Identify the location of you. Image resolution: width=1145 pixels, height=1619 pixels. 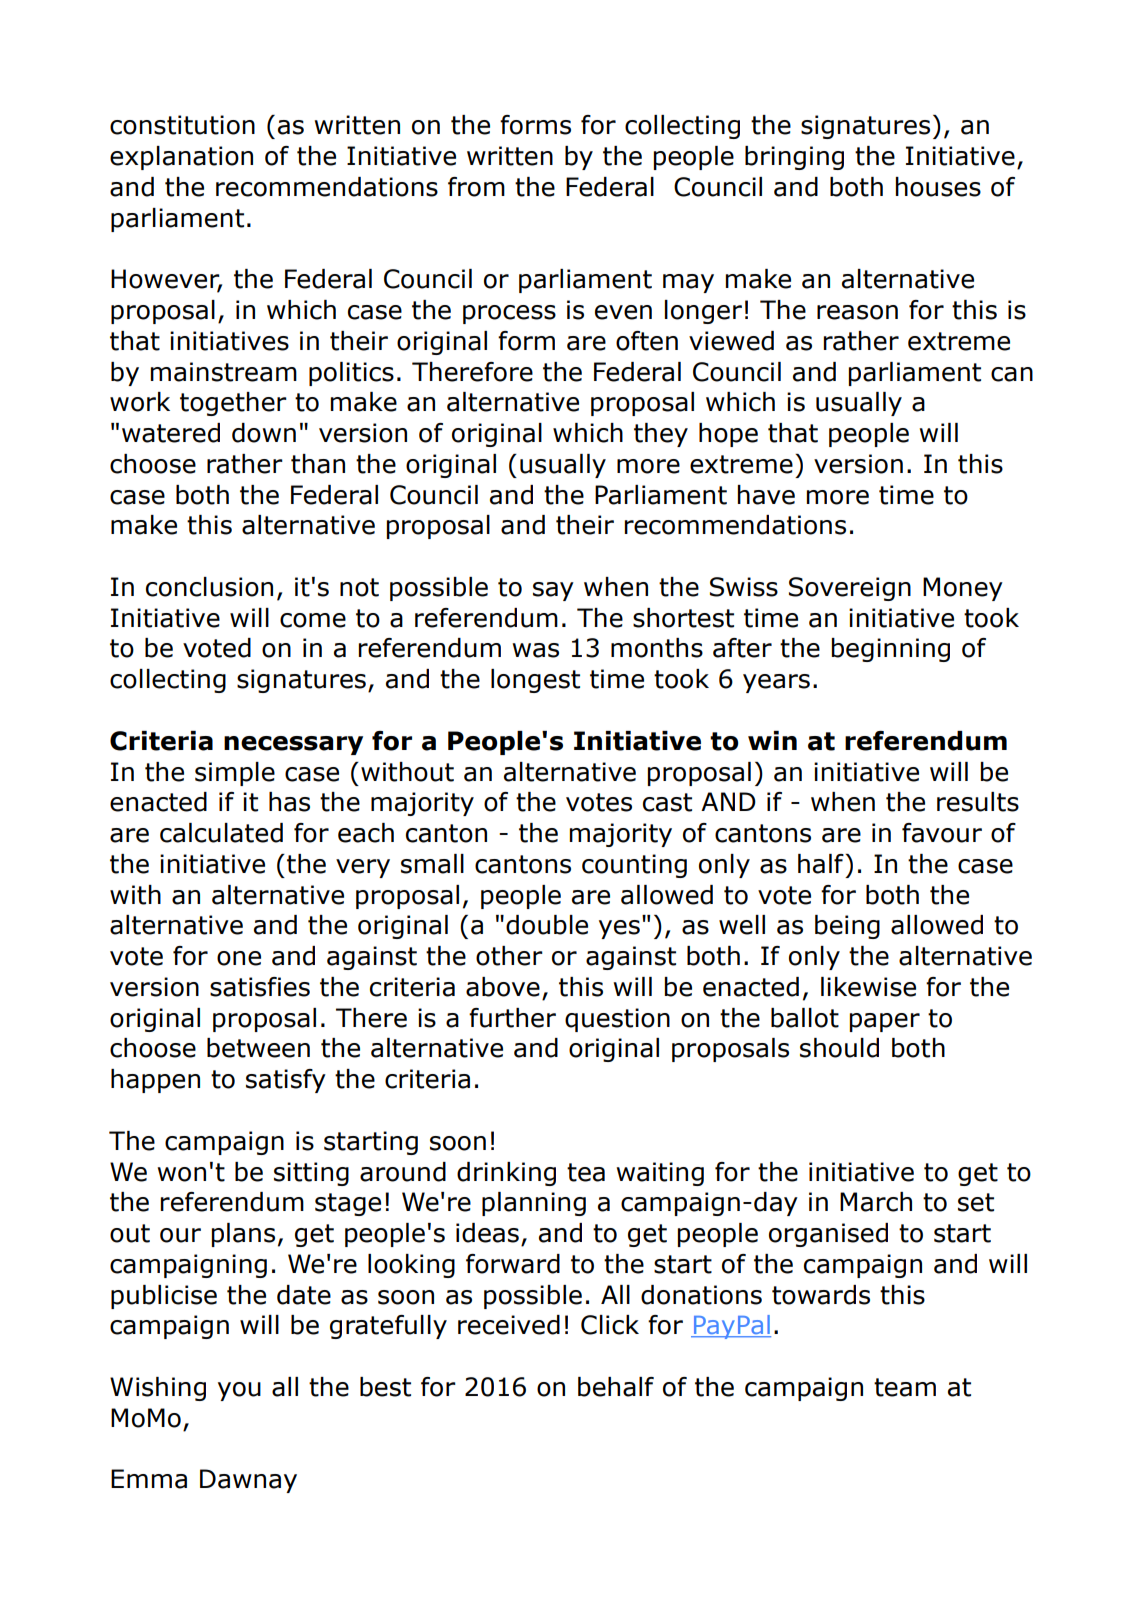
(239, 1391).
